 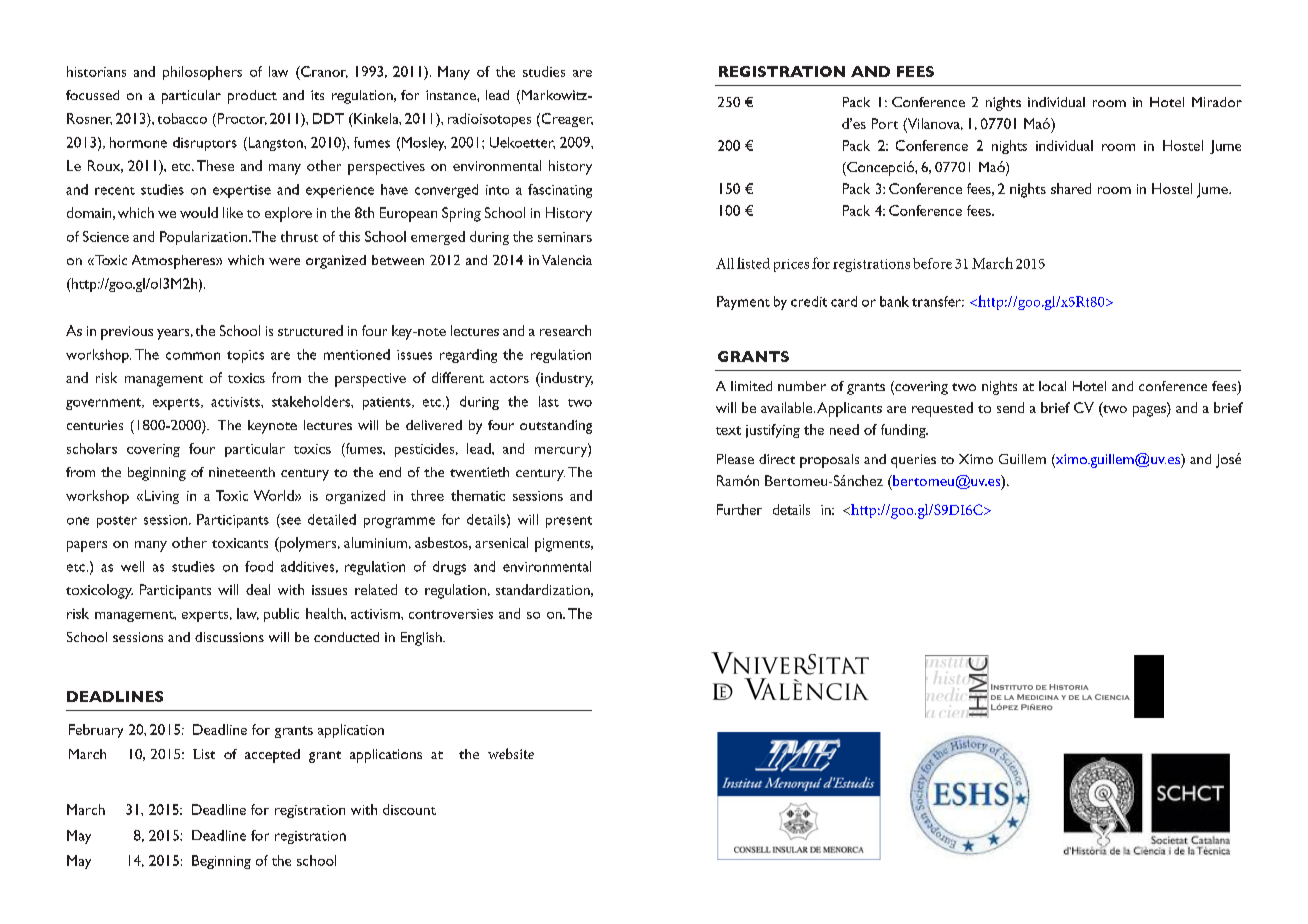 I want to click on previous, so click(x=127, y=333).
